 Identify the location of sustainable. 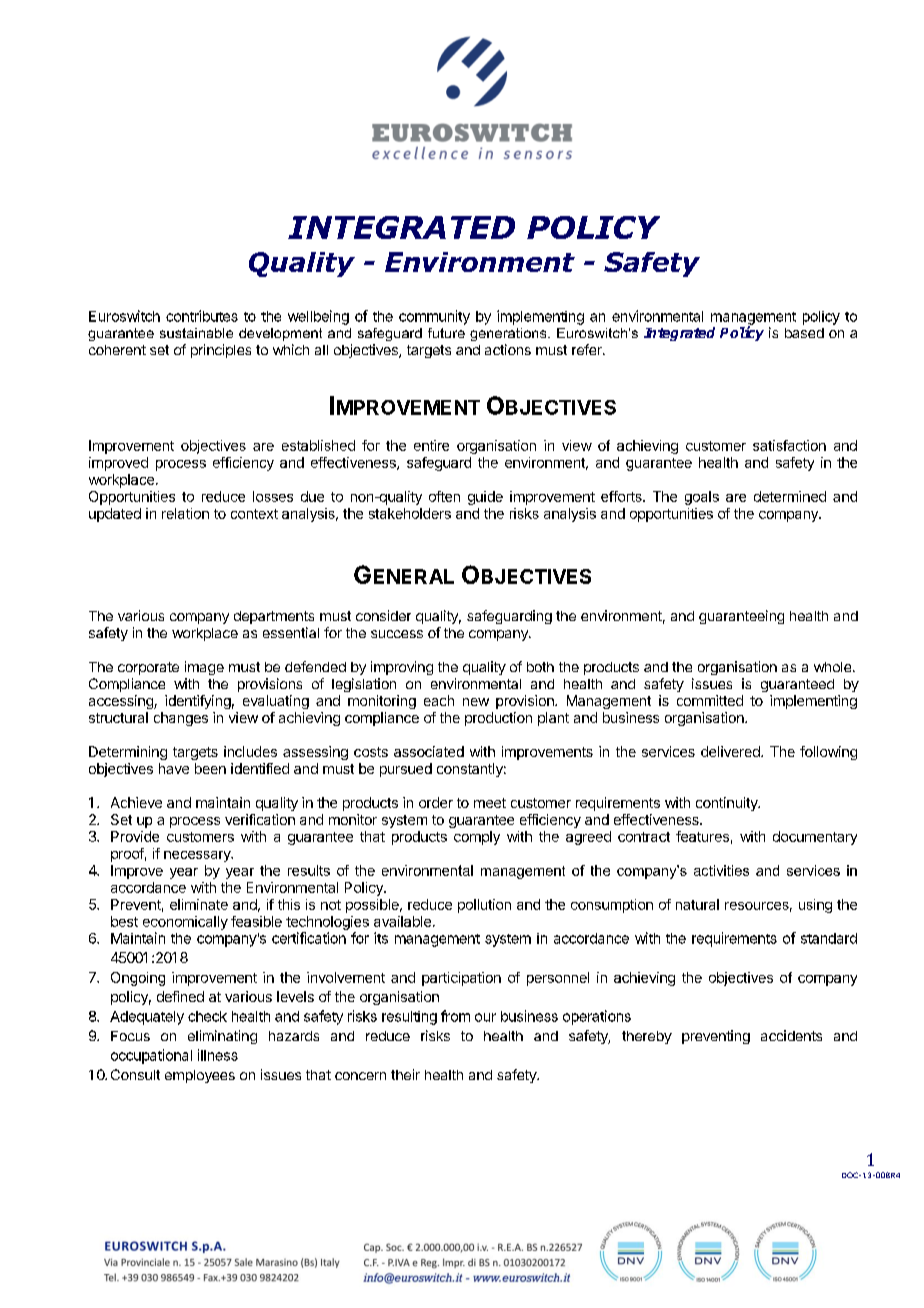
(196, 333).
